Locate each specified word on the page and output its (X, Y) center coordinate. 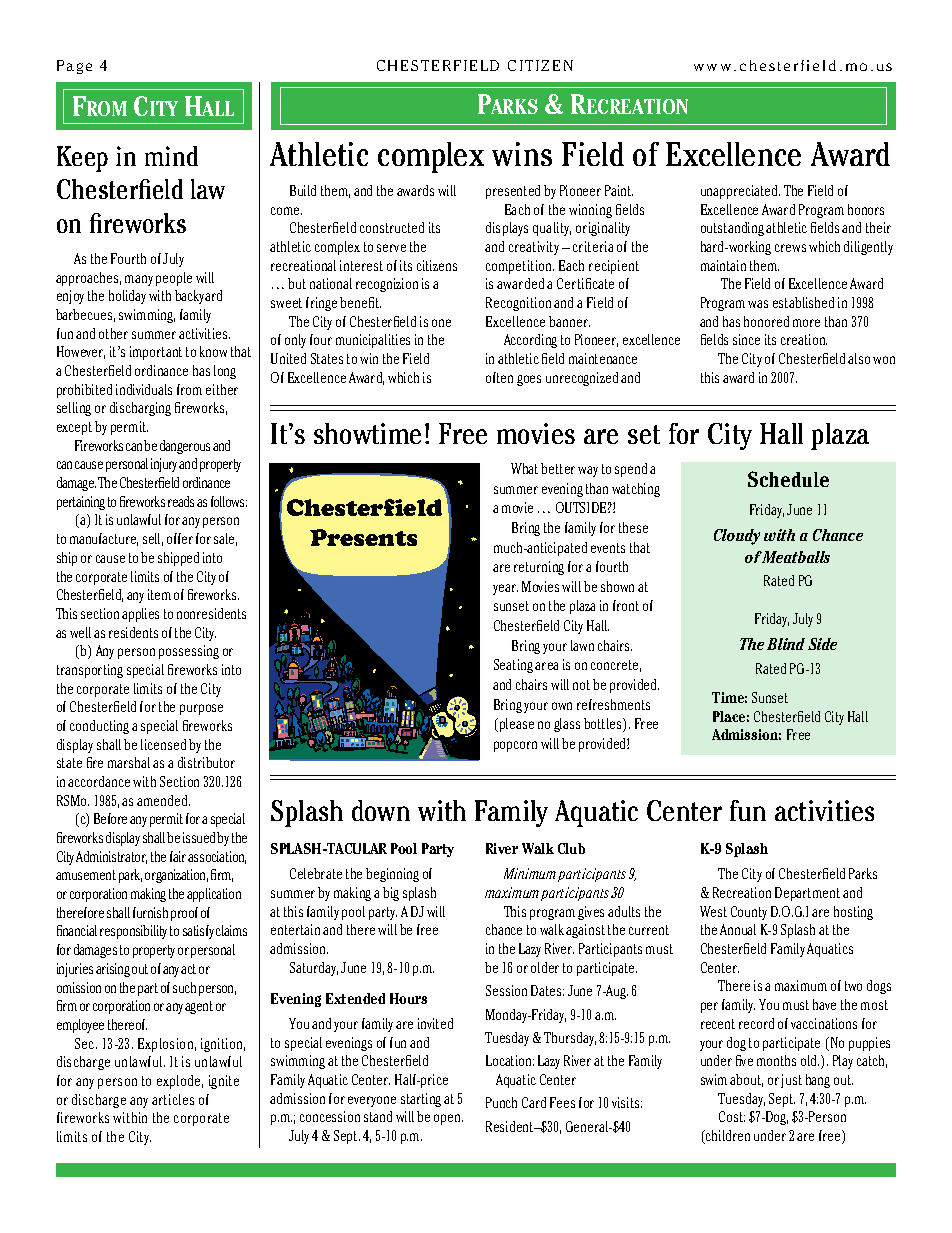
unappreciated (740, 192)
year (505, 589)
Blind (786, 644)
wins (522, 154)
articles (173, 1099)
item (159, 594)
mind (171, 156)
